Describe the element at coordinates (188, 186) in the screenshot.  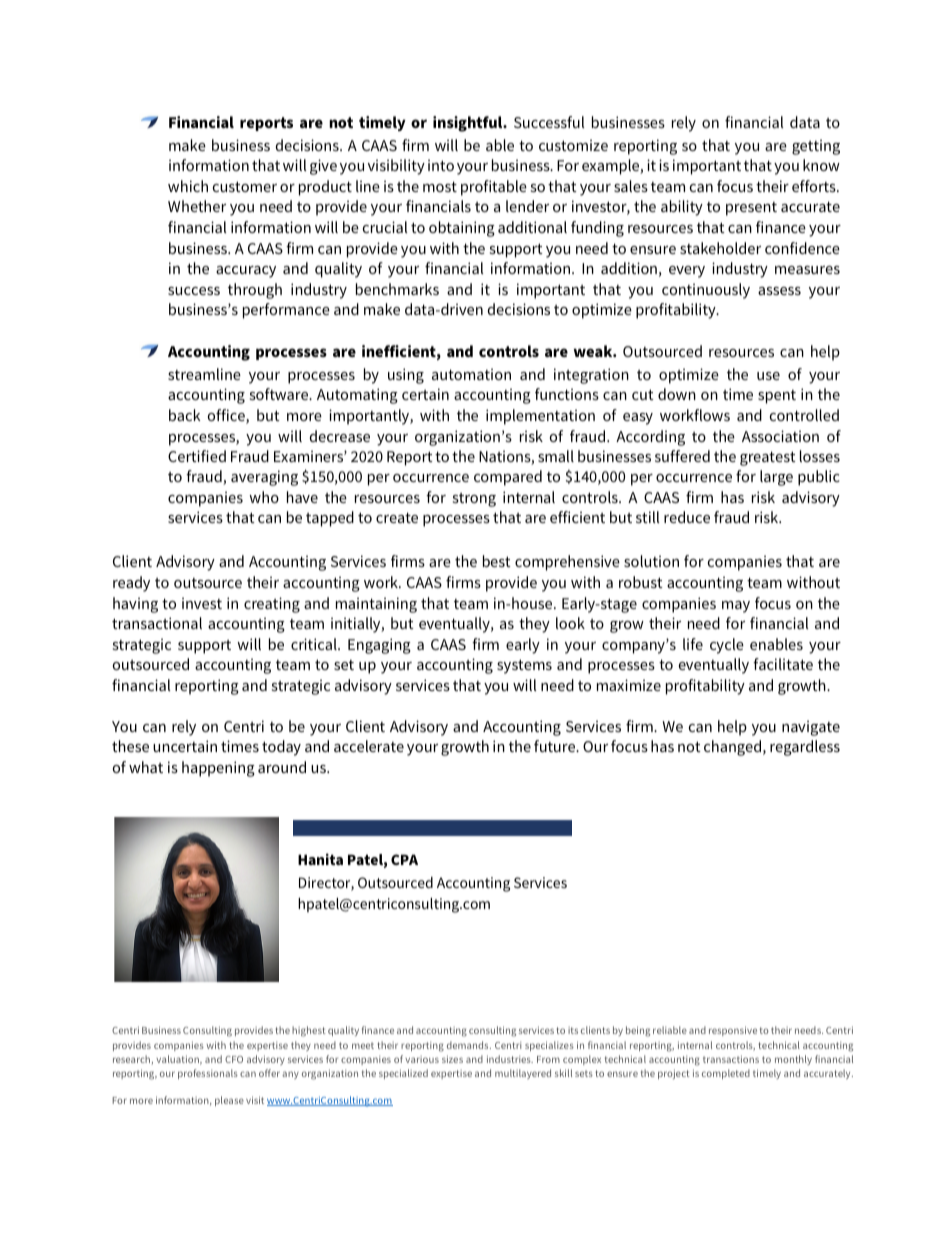
I see `which` at that location.
